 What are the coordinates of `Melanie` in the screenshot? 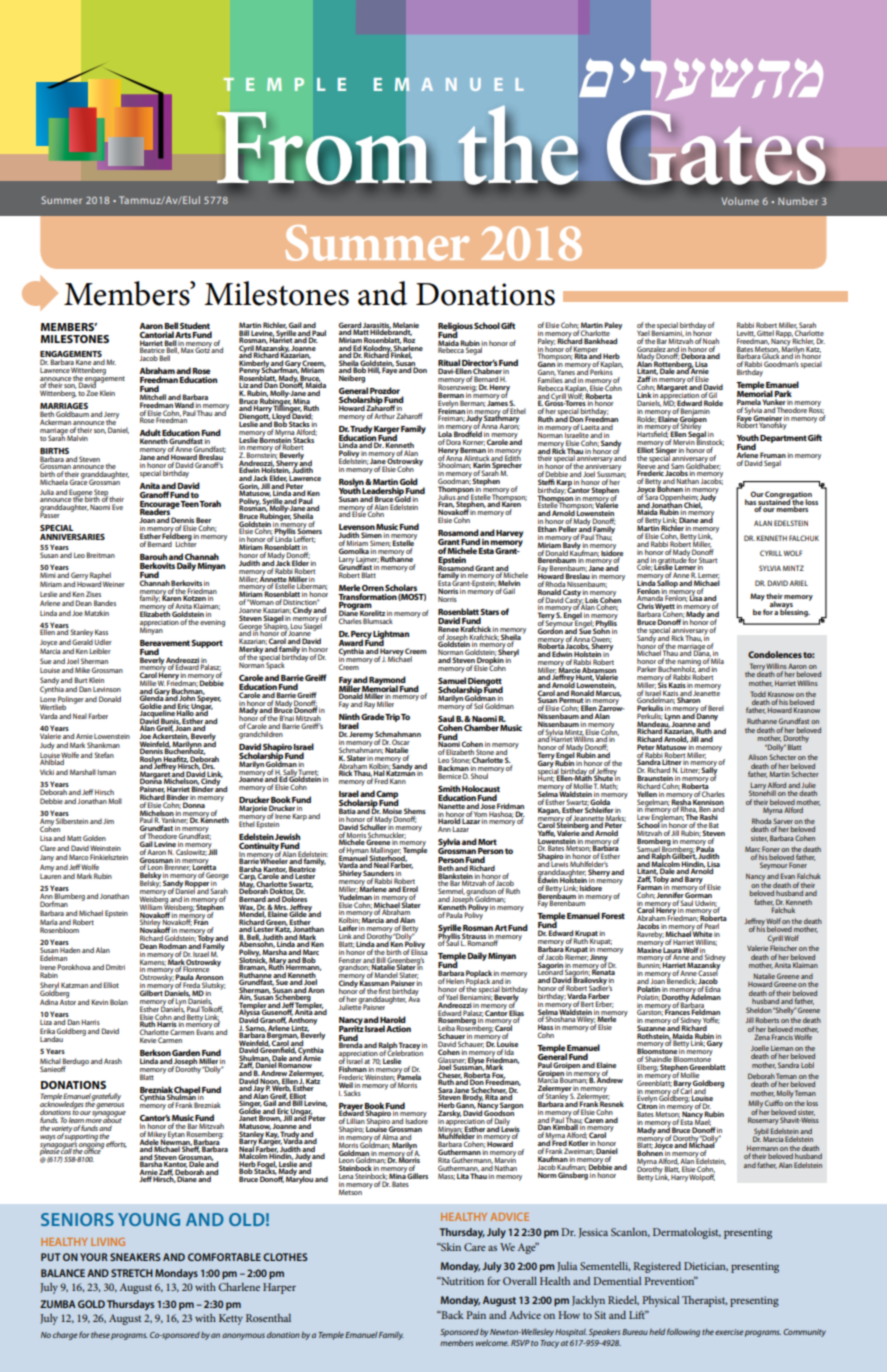 It's located at (406, 326).
